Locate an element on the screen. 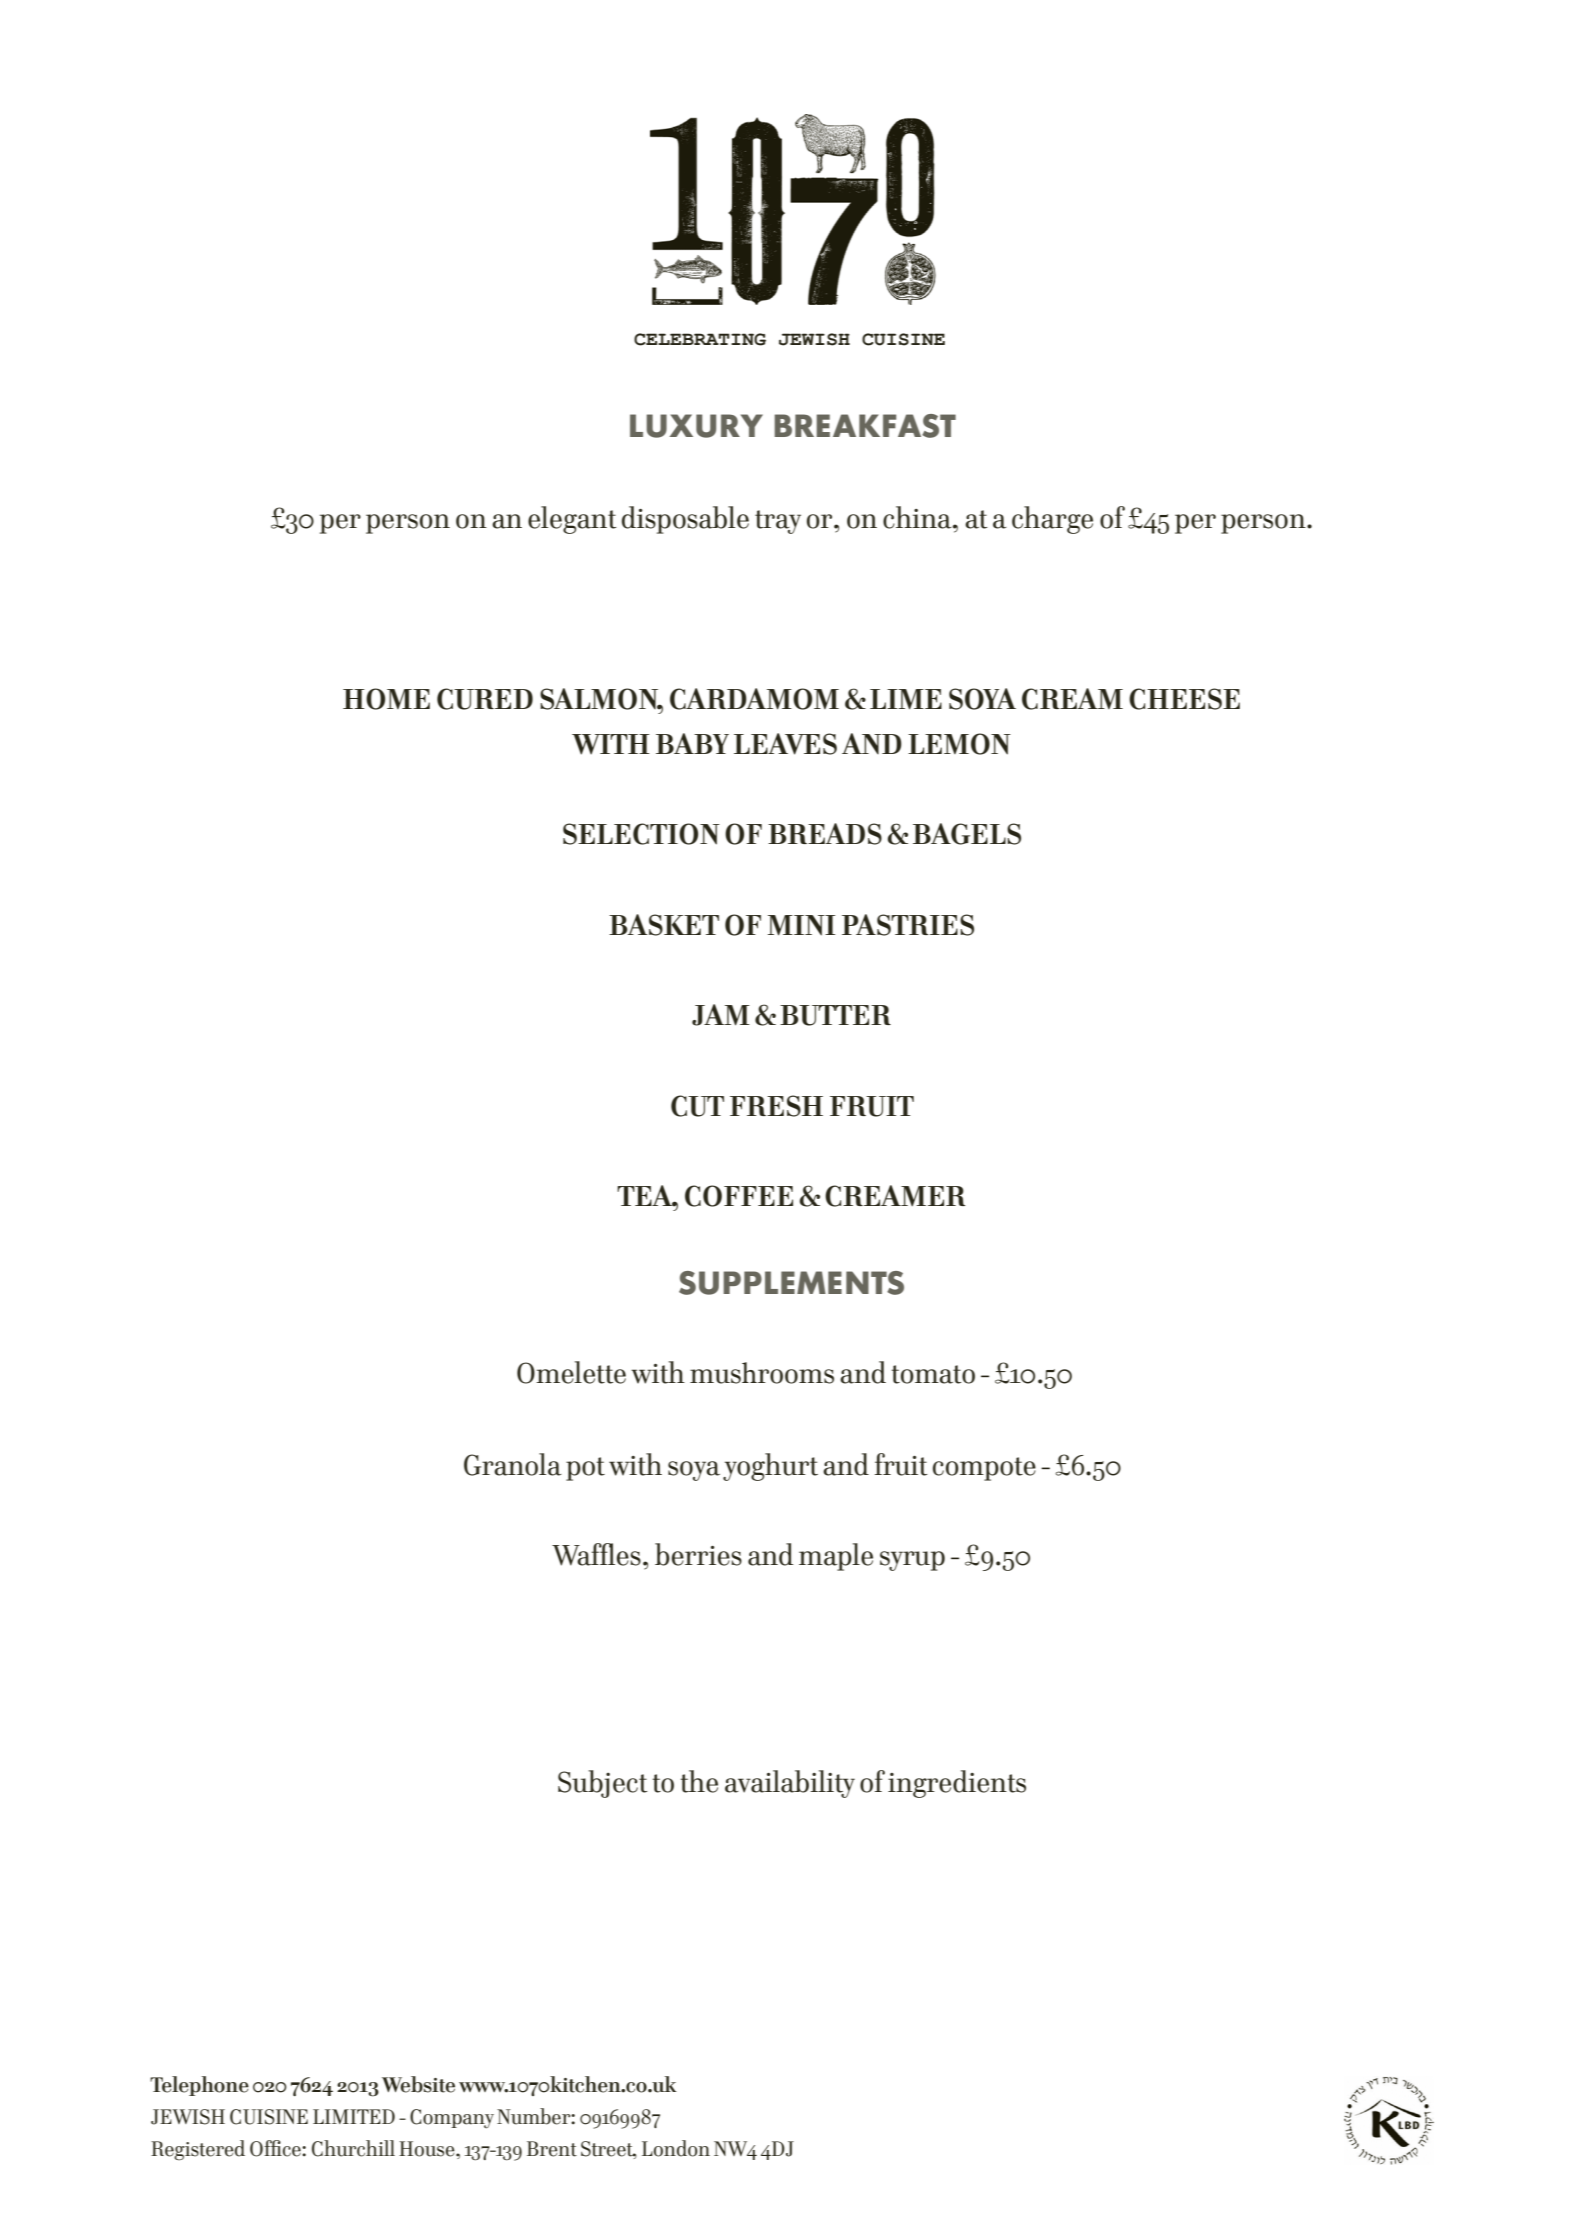 The height and width of the screenshot is (2240, 1584). BREAKFAST is located at coordinates (865, 426).
